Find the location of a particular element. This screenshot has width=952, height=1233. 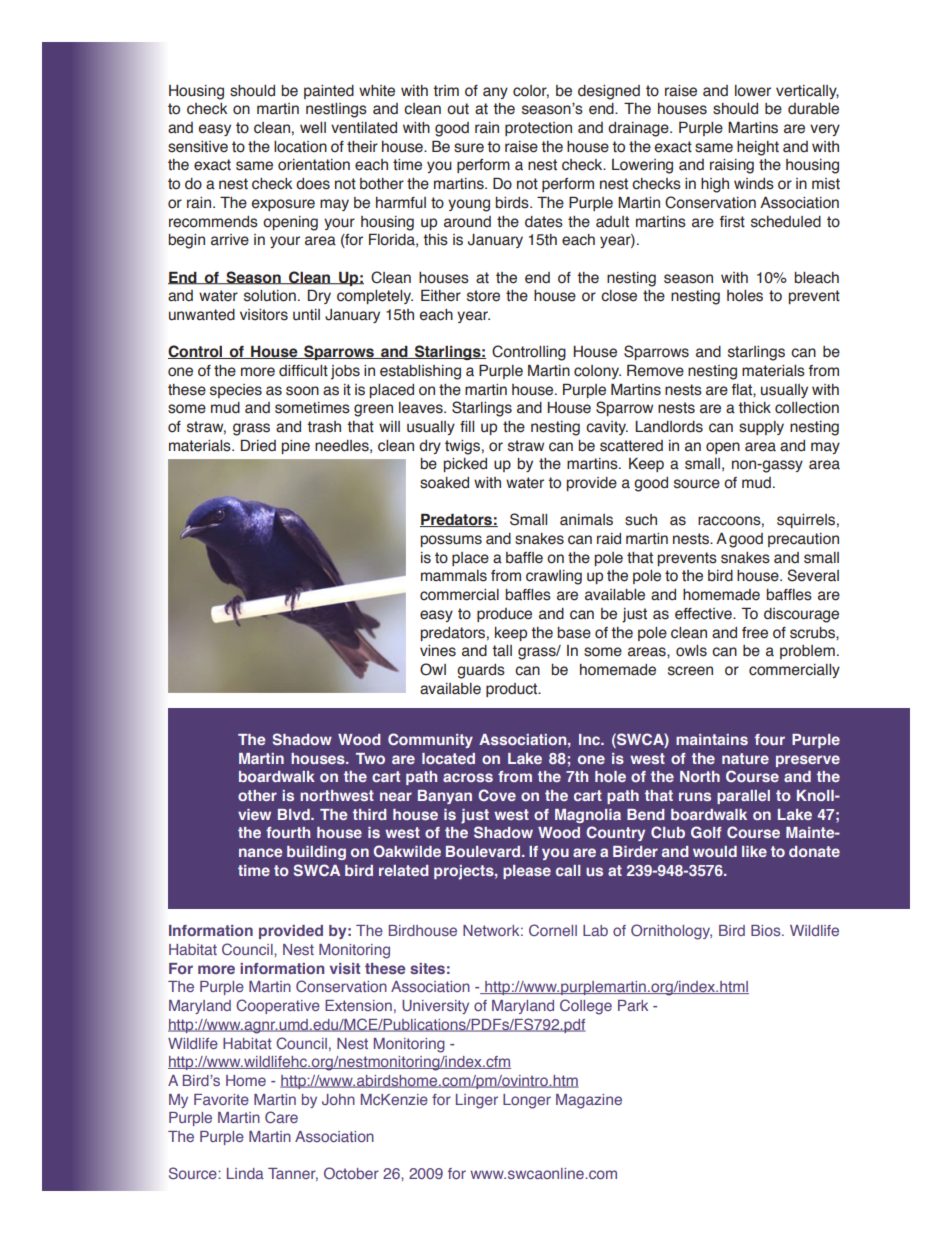

Care is located at coordinates (281, 1117).
